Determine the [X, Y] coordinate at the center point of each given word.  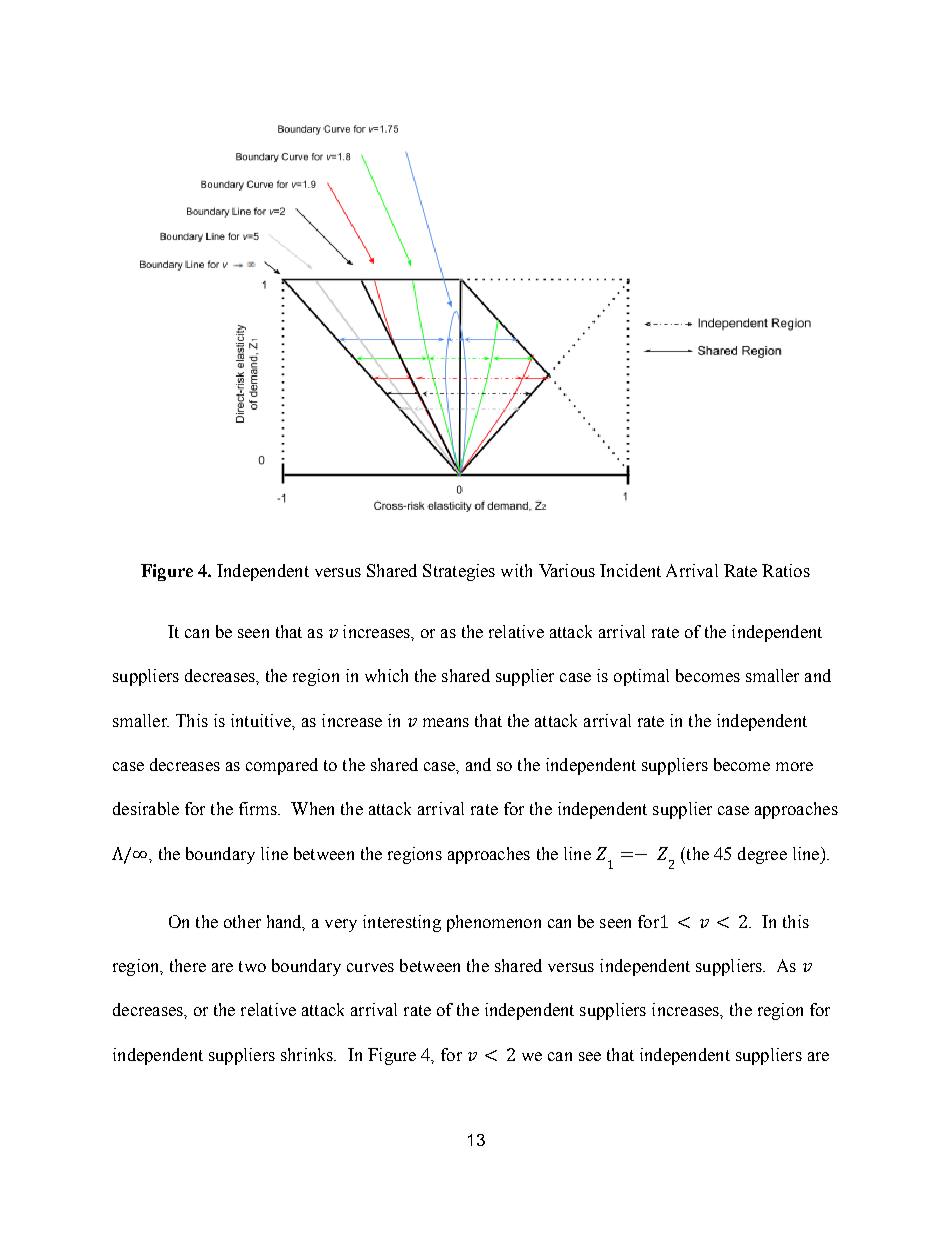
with [516, 570]
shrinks [308, 1054]
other [242, 921]
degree [762, 855]
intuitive [262, 721]
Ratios [786, 570]
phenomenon [494, 923]
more [794, 766]
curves [370, 967]
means [446, 722]
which [386, 675]
